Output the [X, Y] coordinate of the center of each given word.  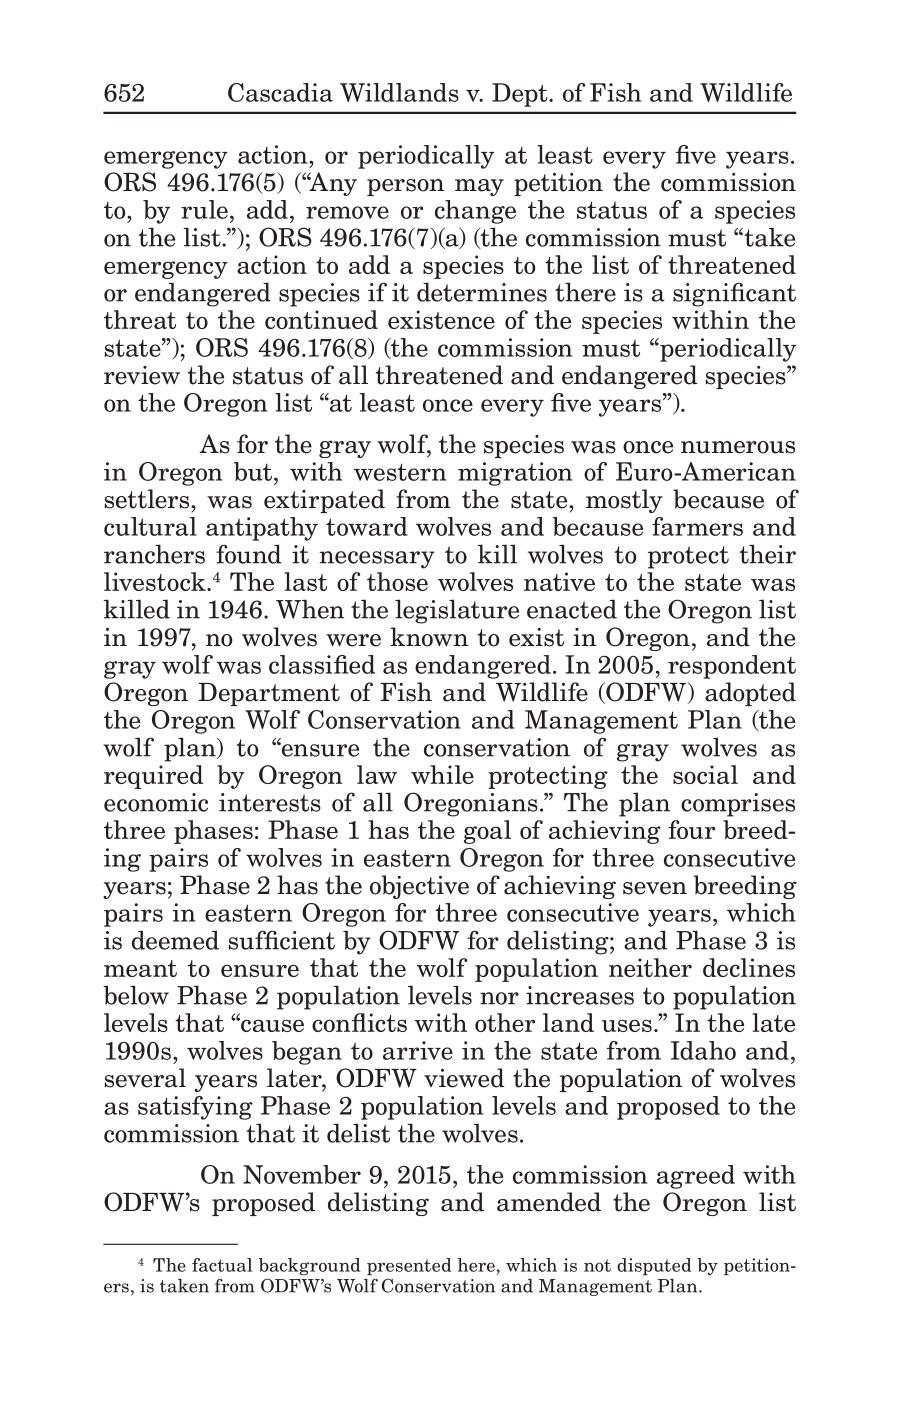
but [253, 471]
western [400, 472]
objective [419, 887]
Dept [521, 95]
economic [156, 802]
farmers [697, 526]
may [479, 187]
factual [222, 1265]
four [691, 829]
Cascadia [280, 92]
